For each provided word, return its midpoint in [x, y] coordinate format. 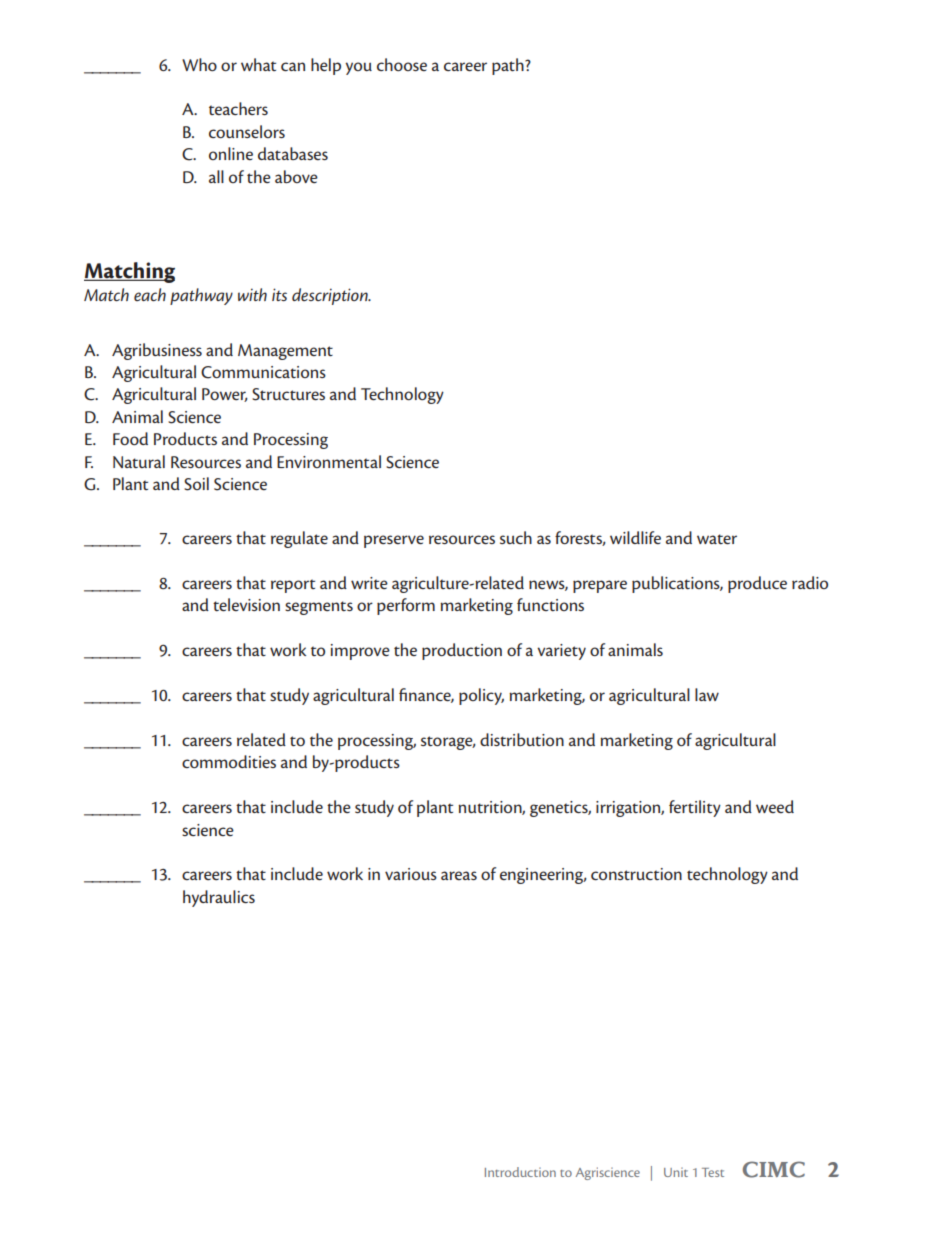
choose [402, 64]
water [717, 539]
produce [757, 584]
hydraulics [219, 898]
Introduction [520, 1172]
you [358, 68]
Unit [676, 1172]
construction [636, 874]
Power [225, 395]
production [462, 651]
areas [459, 875]
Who [199, 64]
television [246, 605]
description [331, 296]
